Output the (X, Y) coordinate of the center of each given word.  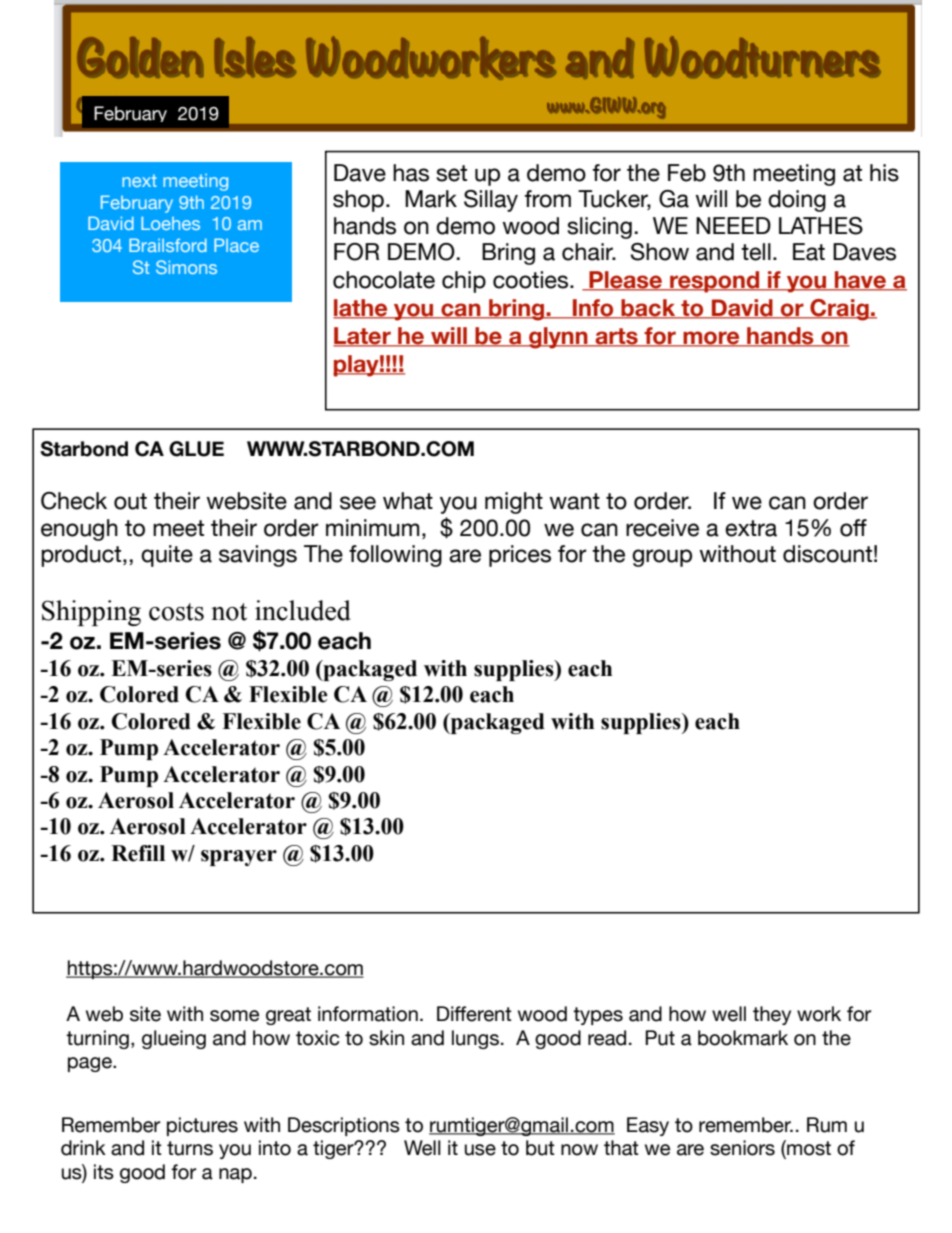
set (451, 173)
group (662, 558)
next (139, 180)
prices (520, 556)
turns (190, 1148)
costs (176, 612)
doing (797, 201)
